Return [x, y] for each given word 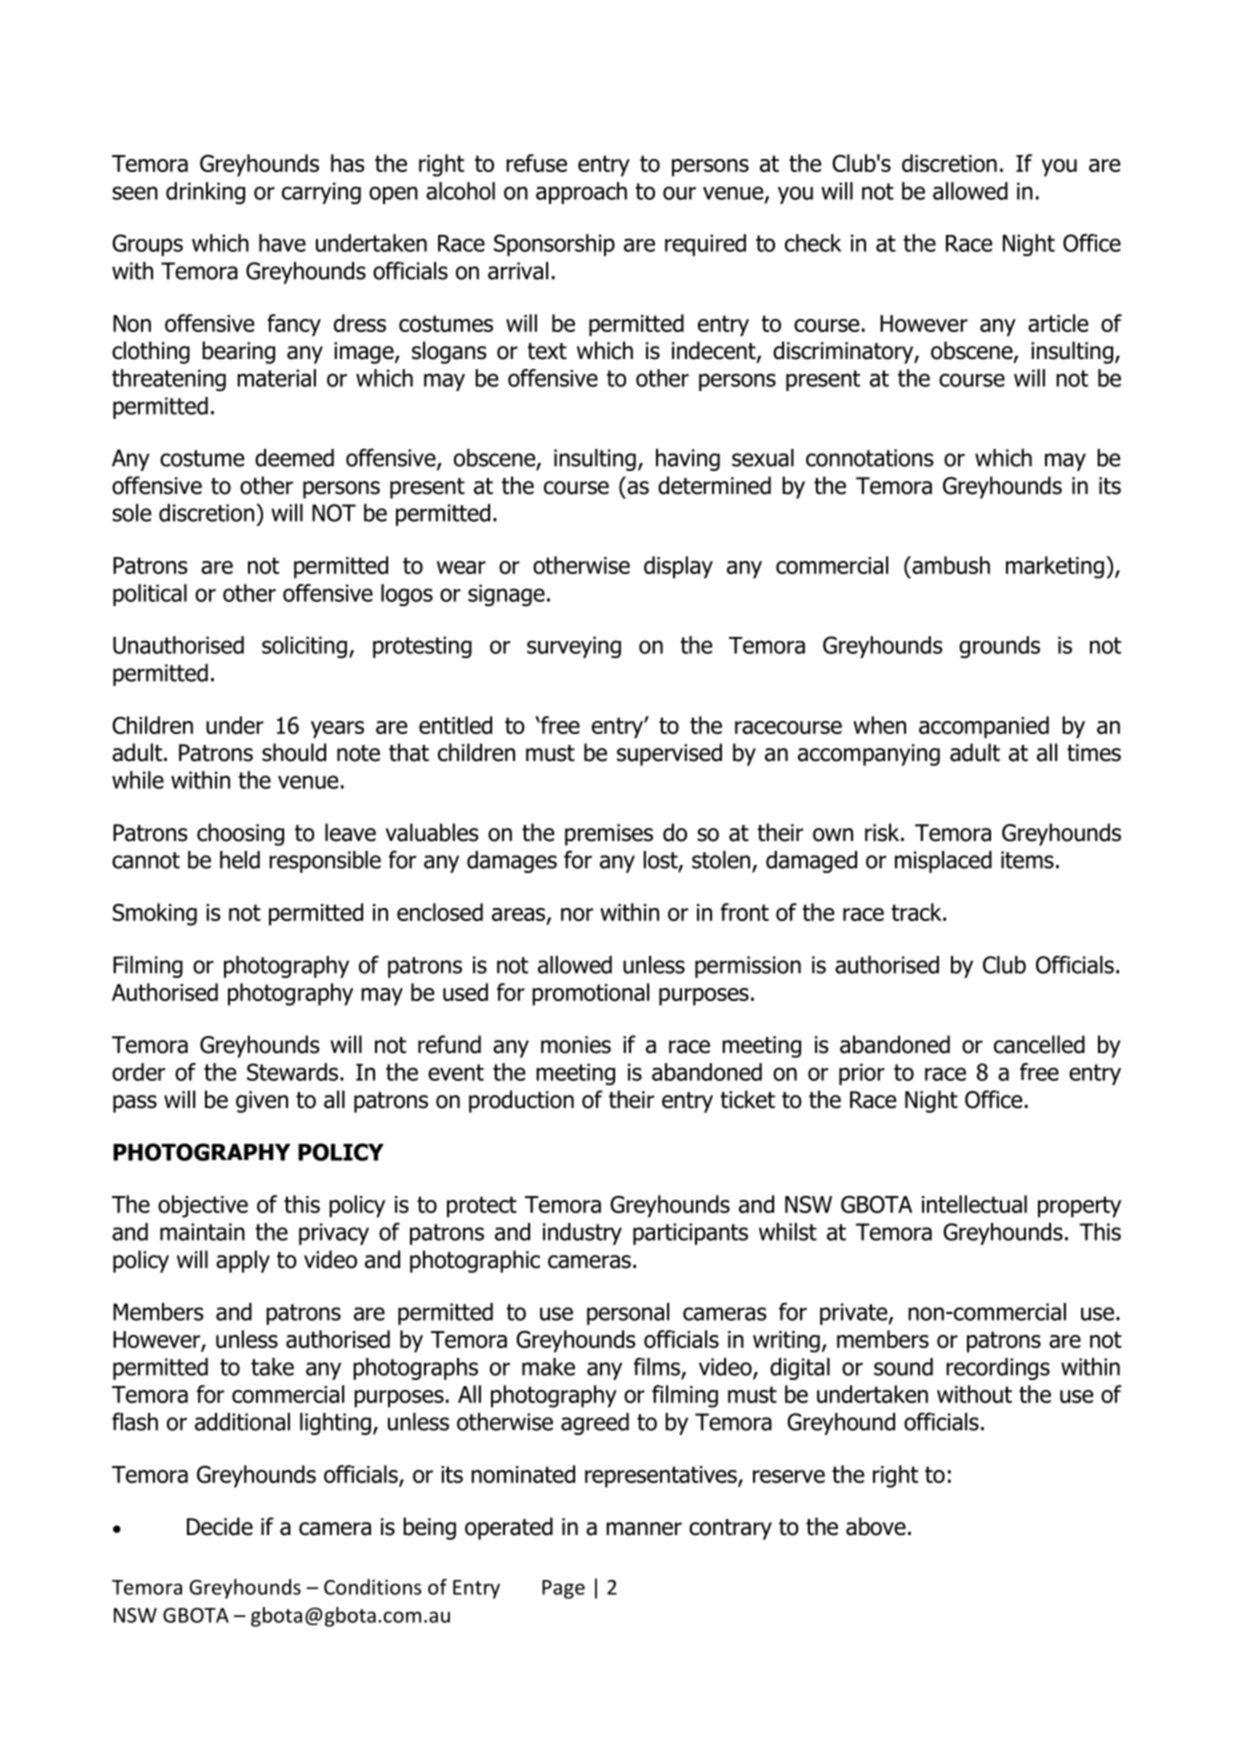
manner [644, 1529]
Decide [220, 1526]
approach [581, 193]
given [262, 1102]
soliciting [304, 647]
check [813, 243]
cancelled [1039, 1044]
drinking [205, 193]
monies [576, 1045]
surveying [574, 647]
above [876, 1526]
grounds [999, 647]
